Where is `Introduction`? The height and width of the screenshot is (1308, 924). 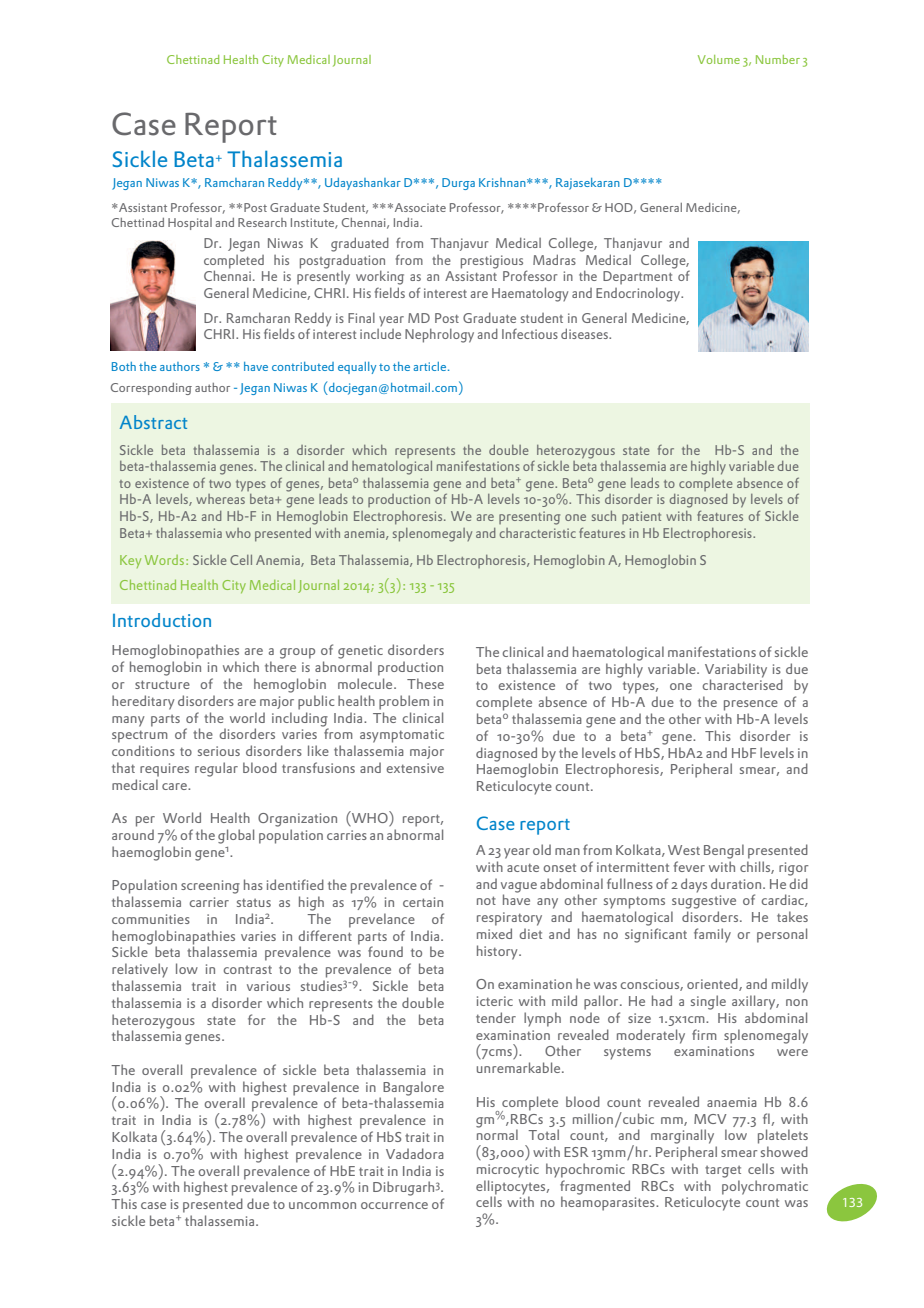 Introduction is located at coordinates (162, 620).
